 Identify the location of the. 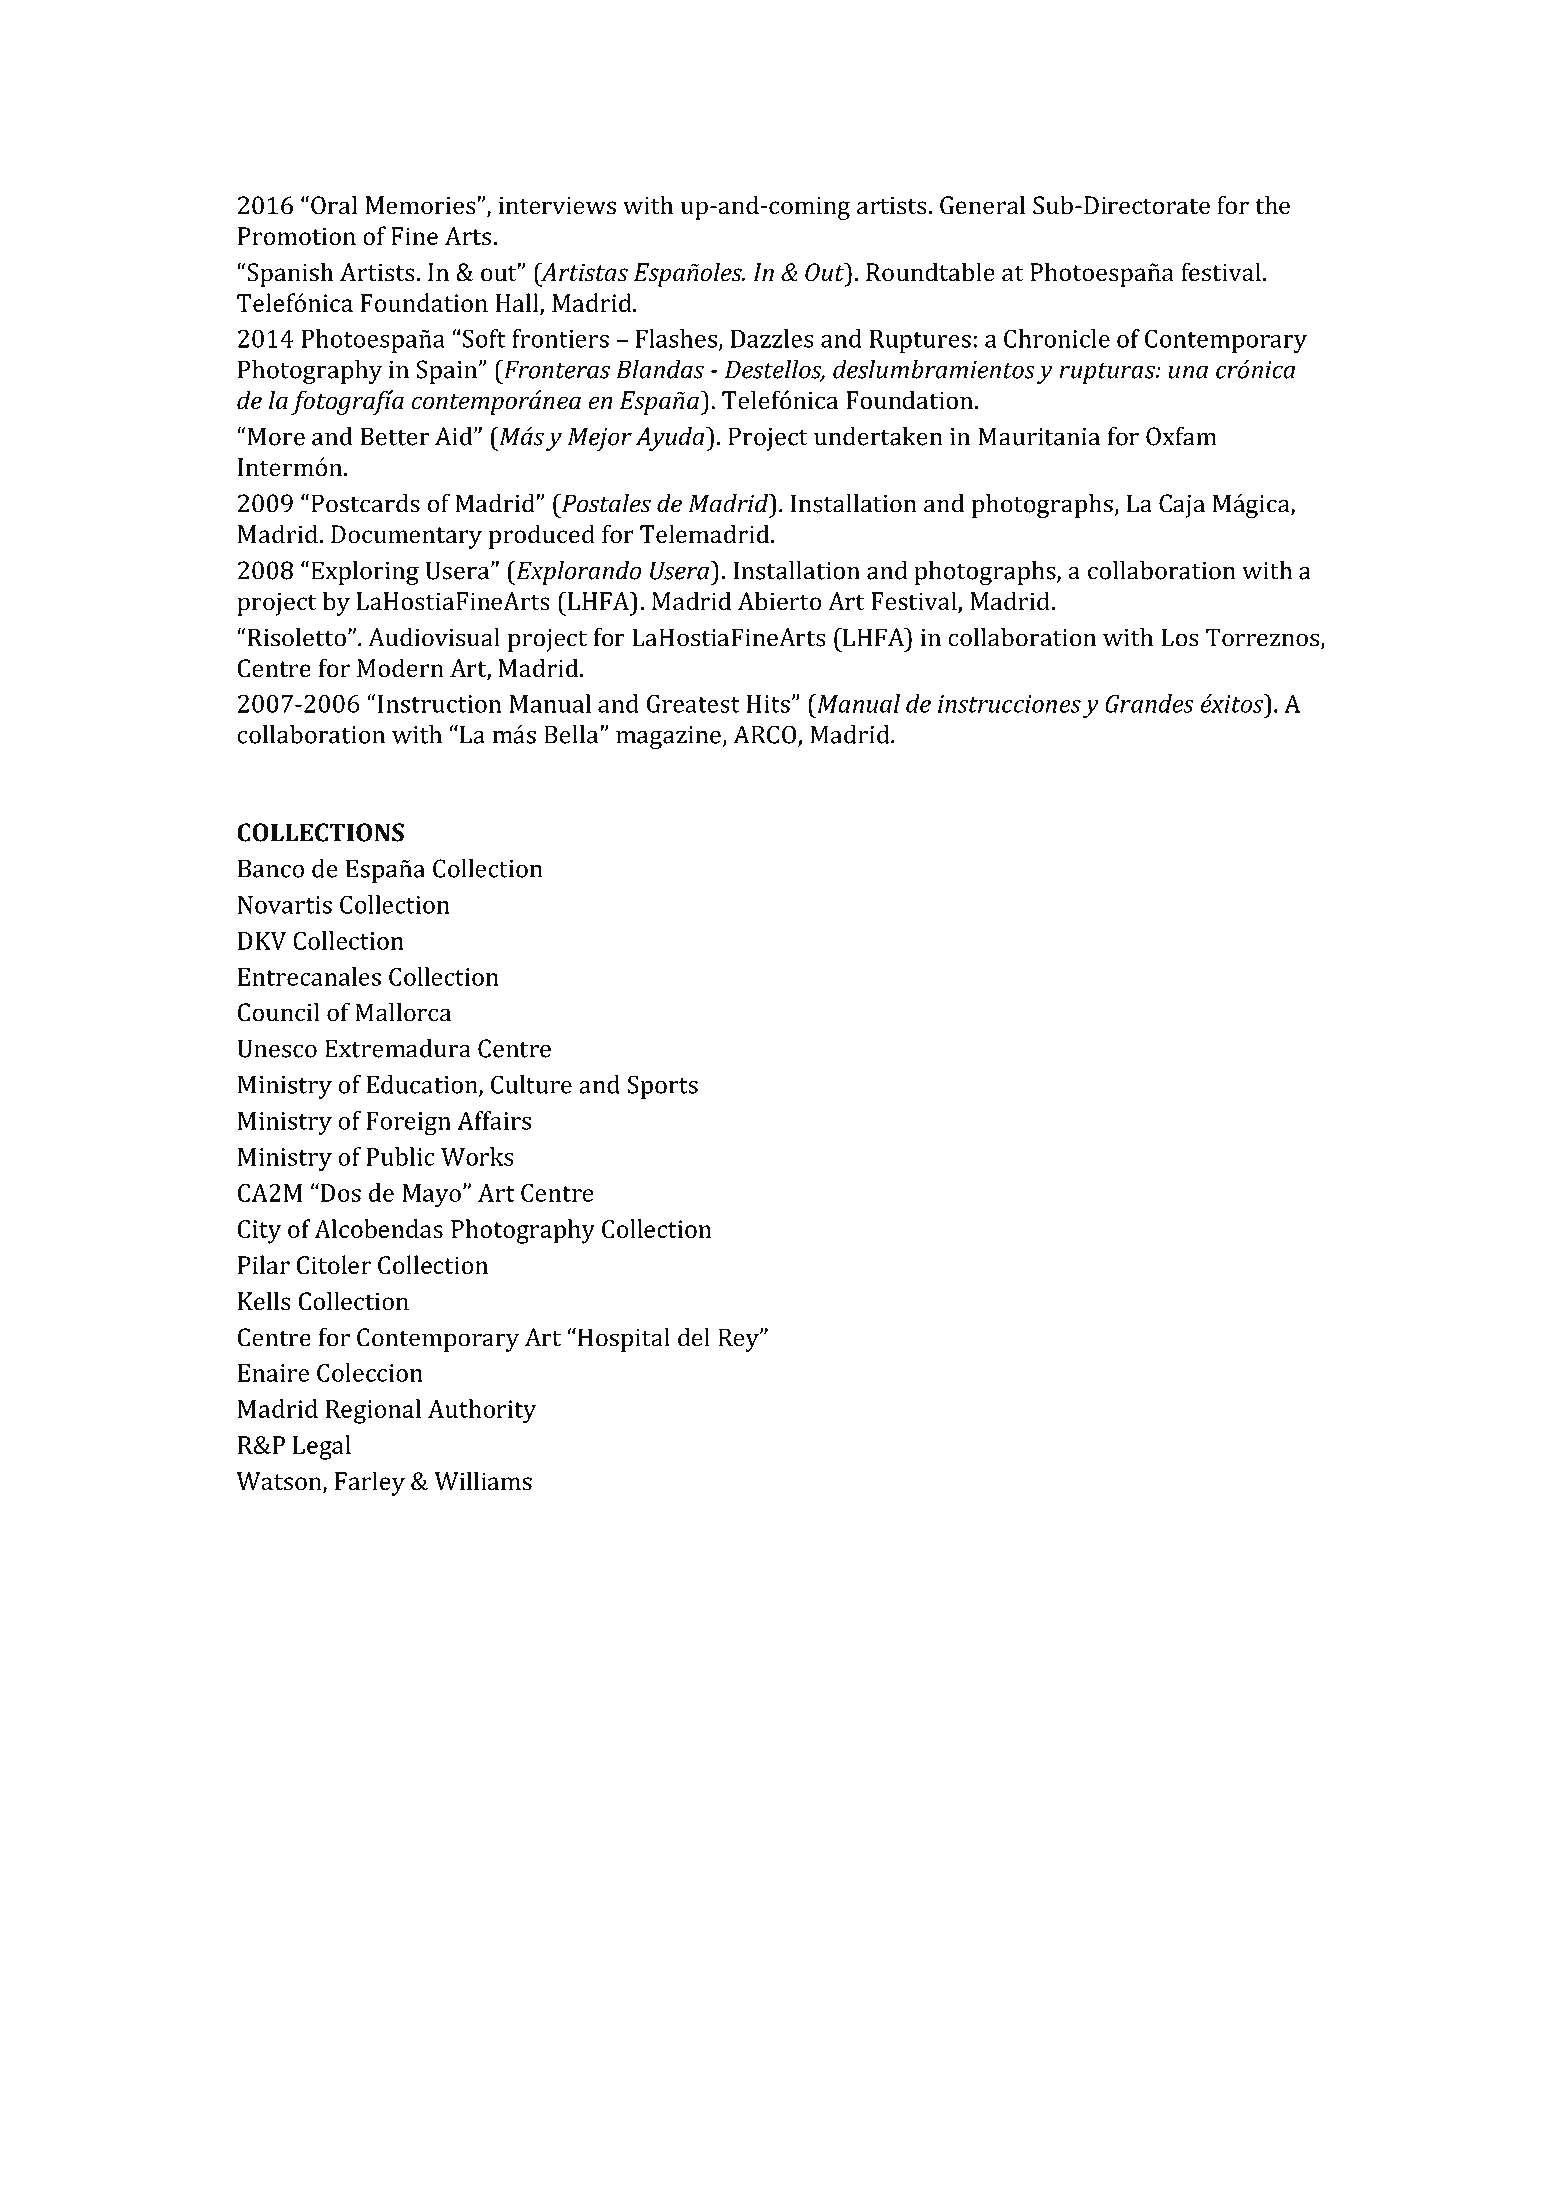
(1272, 205).
